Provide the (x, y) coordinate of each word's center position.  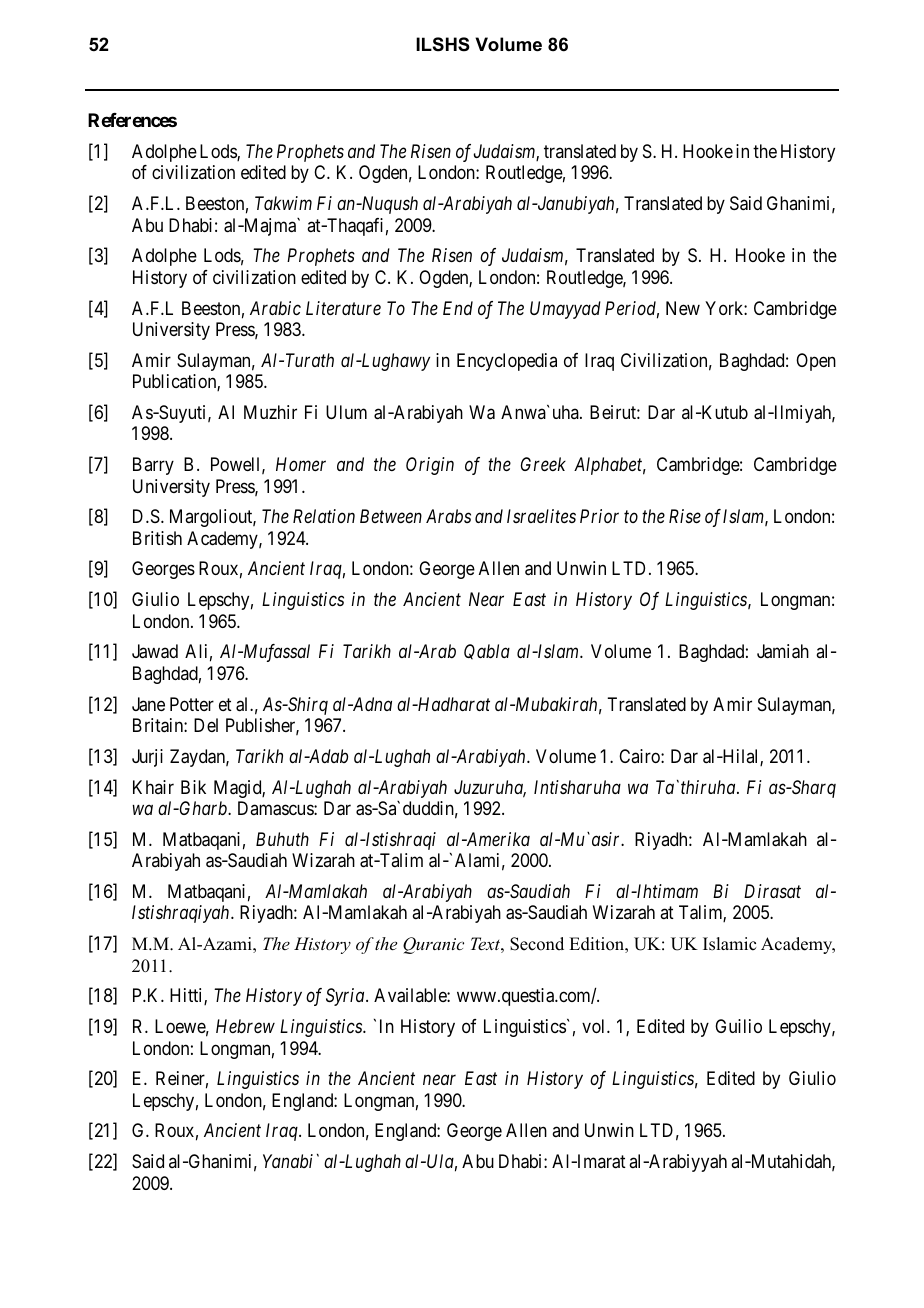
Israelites (541, 516)
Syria (346, 997)
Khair (153, 787)
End (458, 308)
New (683, 308)
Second (537, 944)
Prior (599, 516)
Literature (343, 308)
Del (206, 725)
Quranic (433, 945)
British (157, 538)
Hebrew (245, 1026)
